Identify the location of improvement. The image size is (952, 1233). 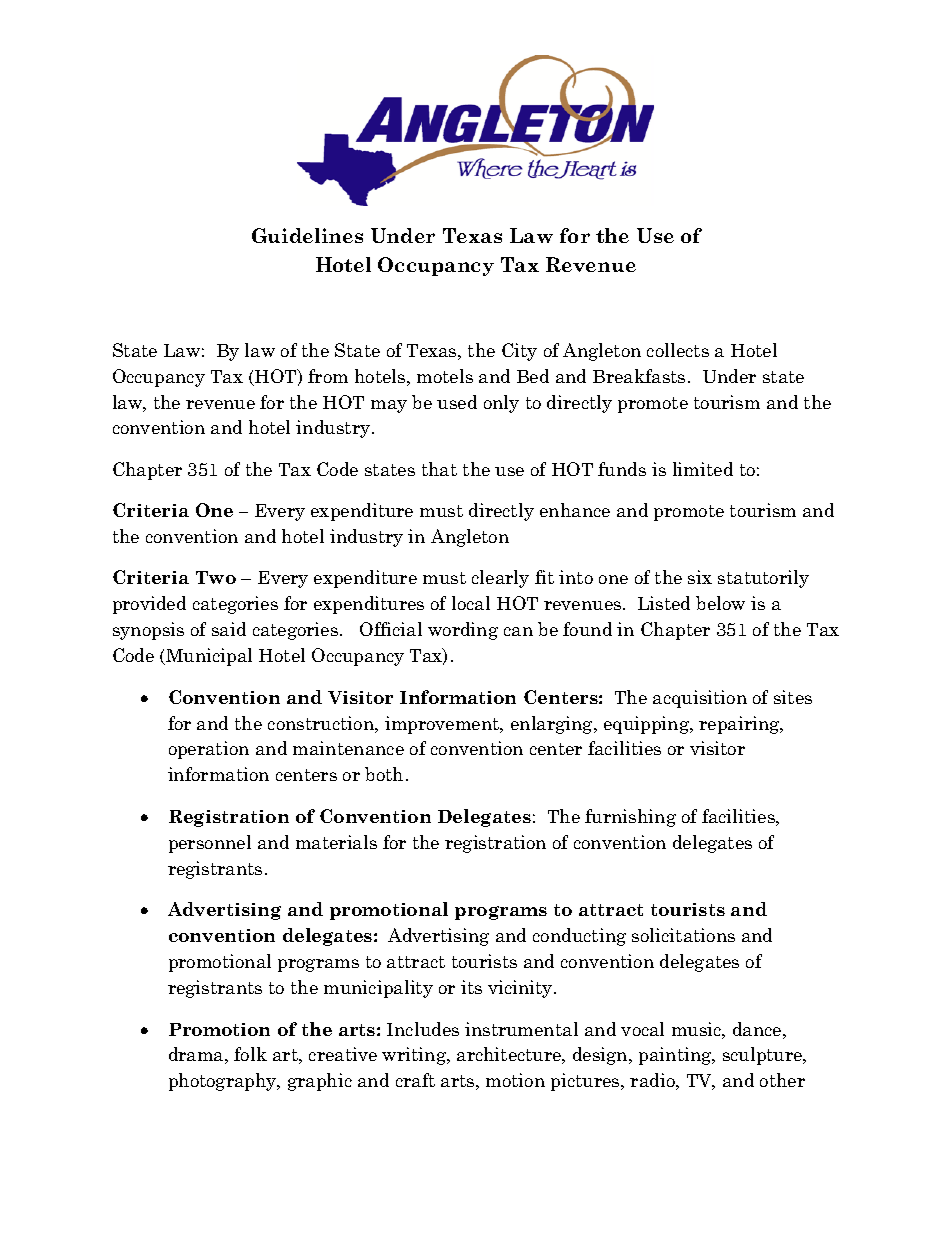
(443, 725).
